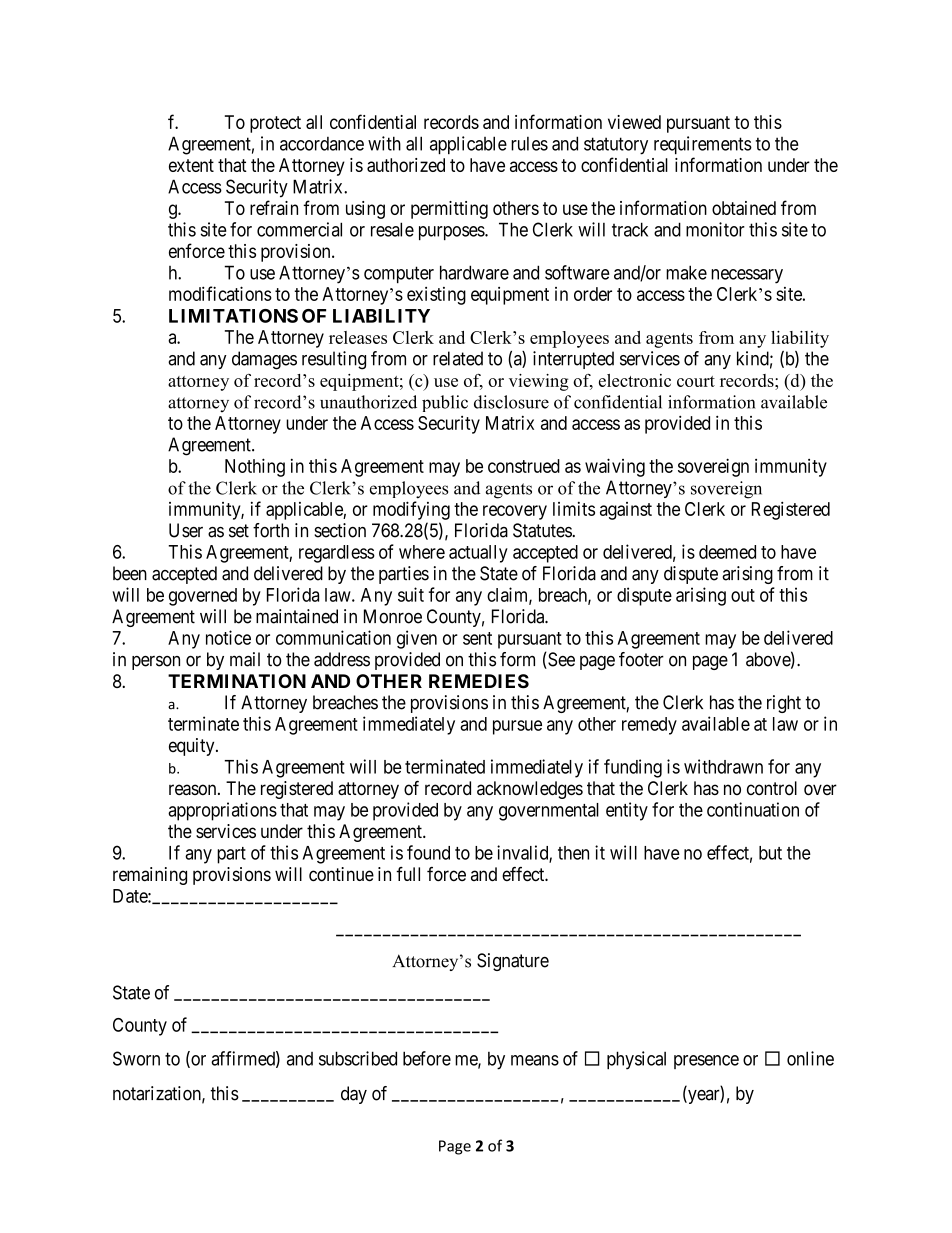 The width and height of the image is (952, 1233). What do you see at coordinates (222, 811) in the image?
I see `appropriations` at bounding box center [222, 811].
